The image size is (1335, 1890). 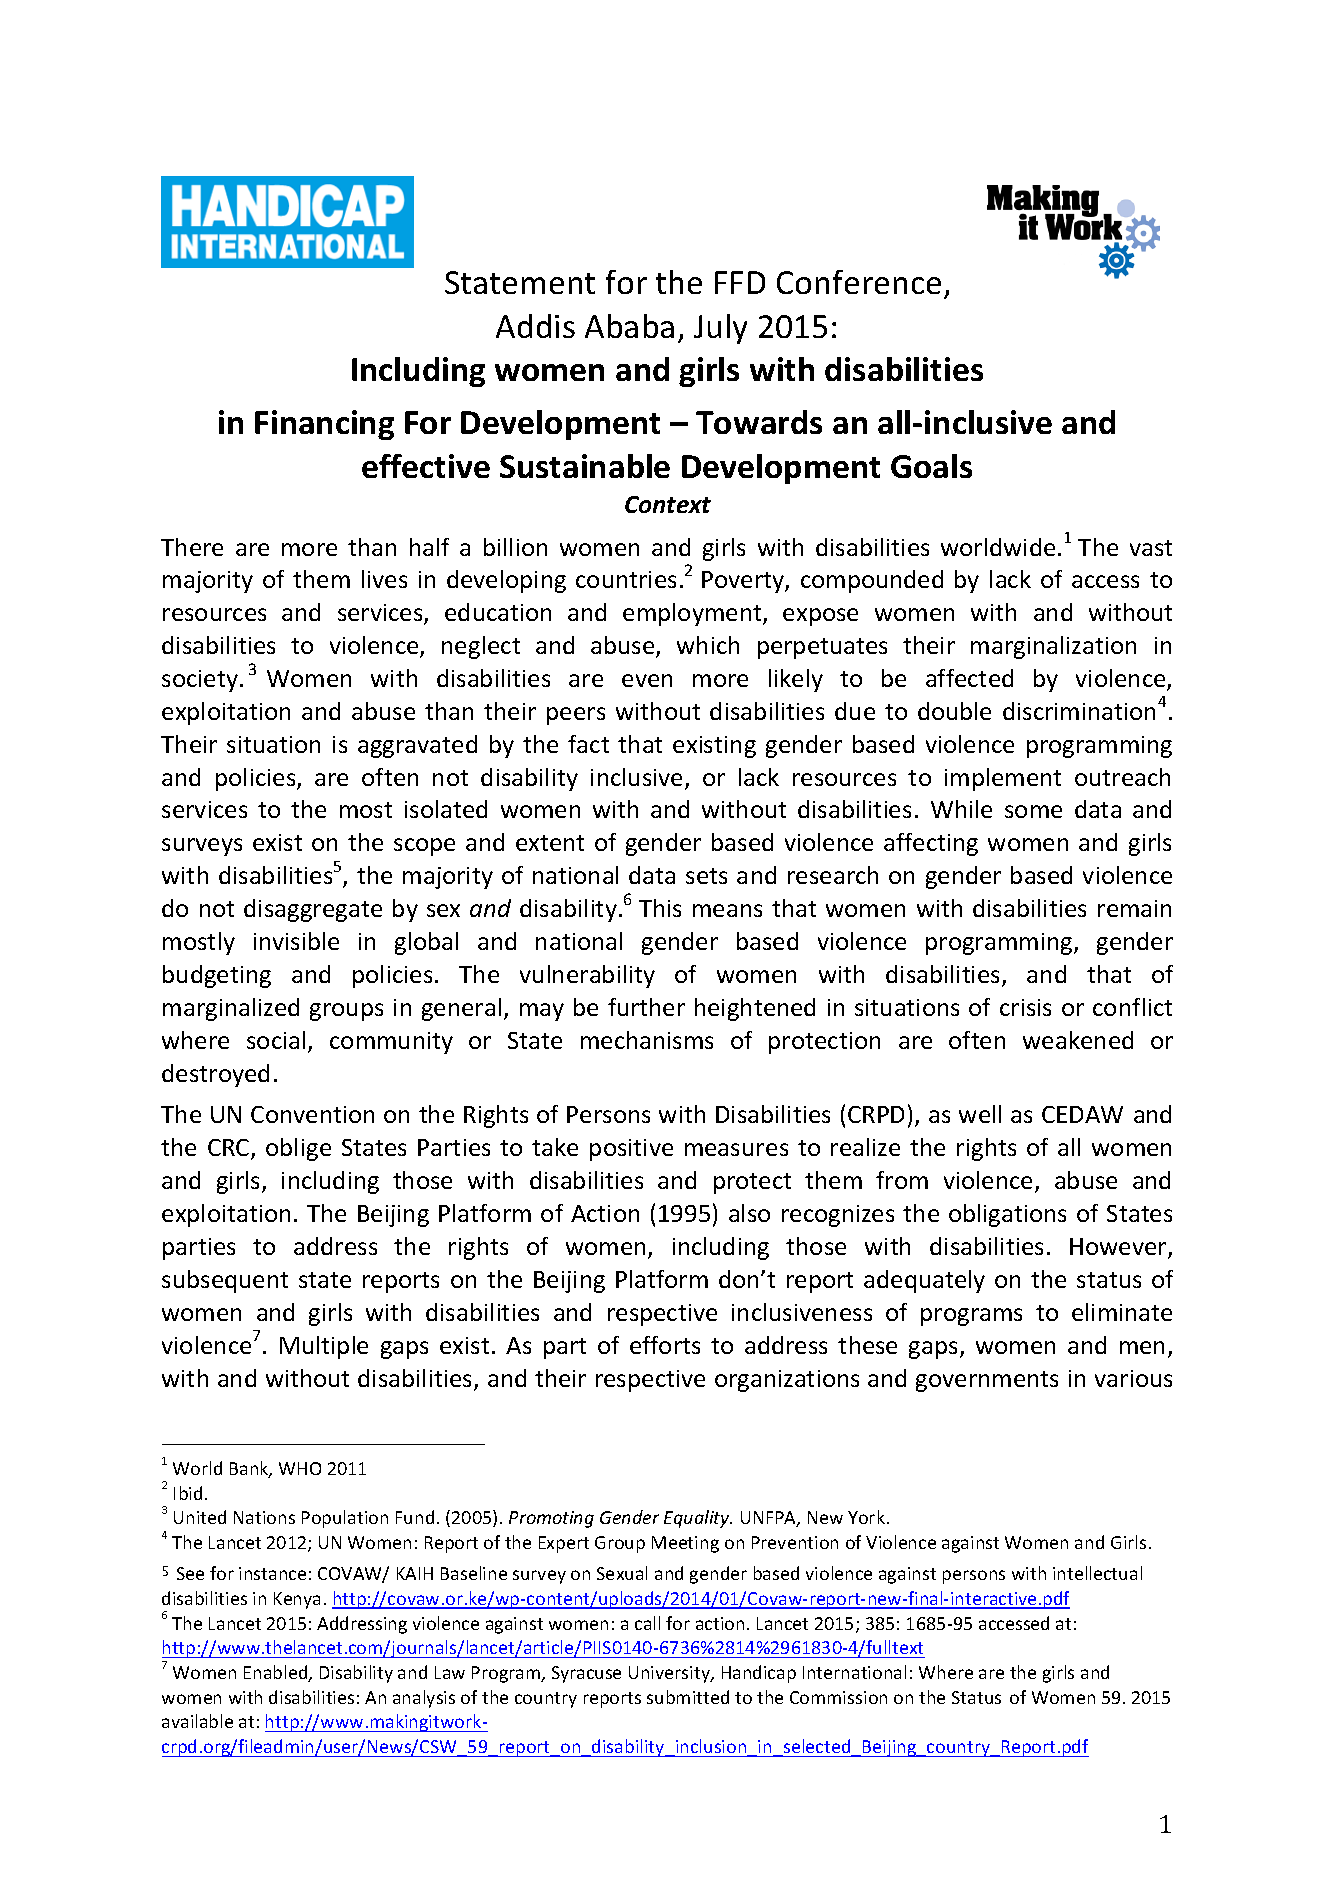 I want to click on oblige, so click(x=298, y=1149).
